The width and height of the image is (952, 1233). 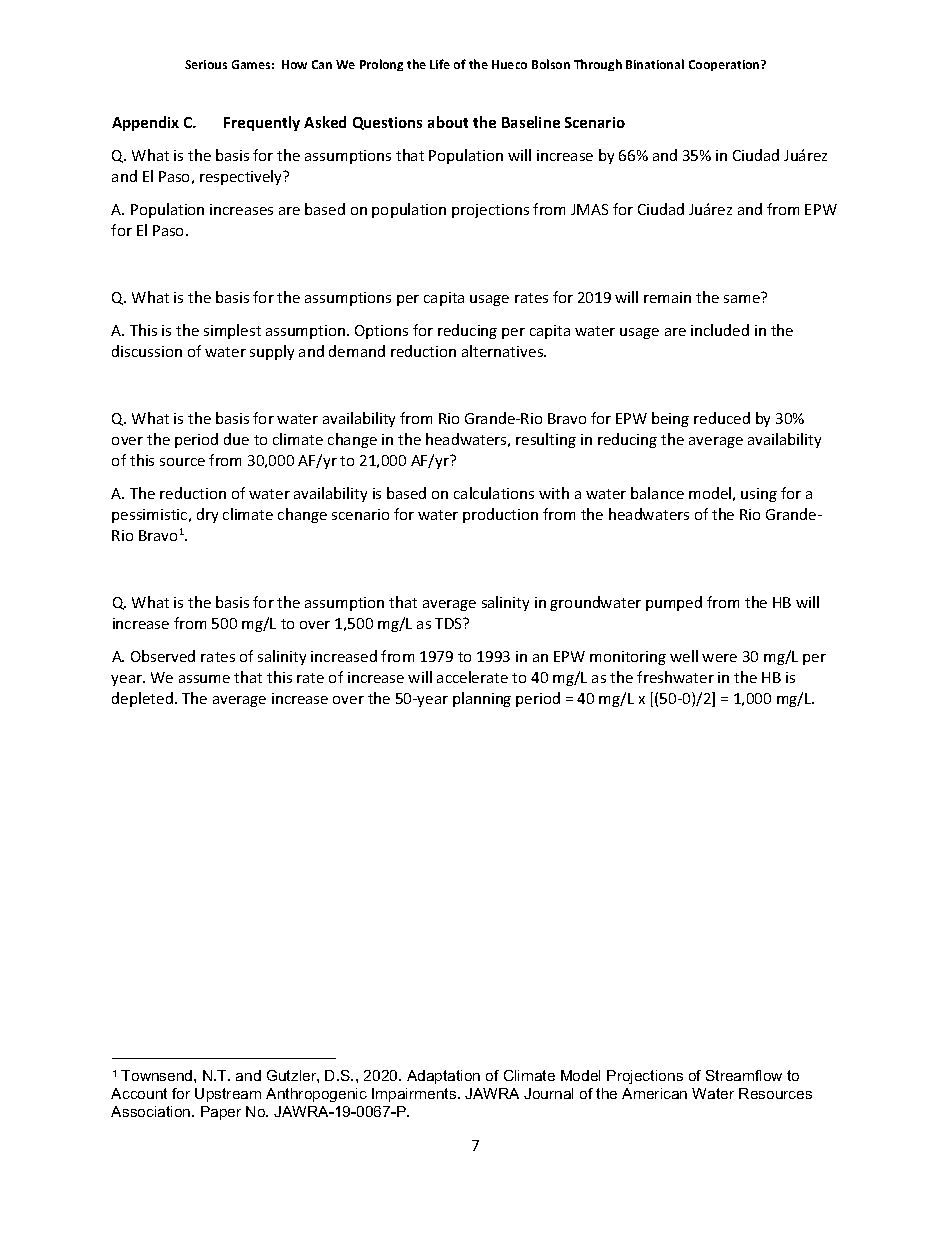 I want to click on Options, so click(x=381, y=332).
